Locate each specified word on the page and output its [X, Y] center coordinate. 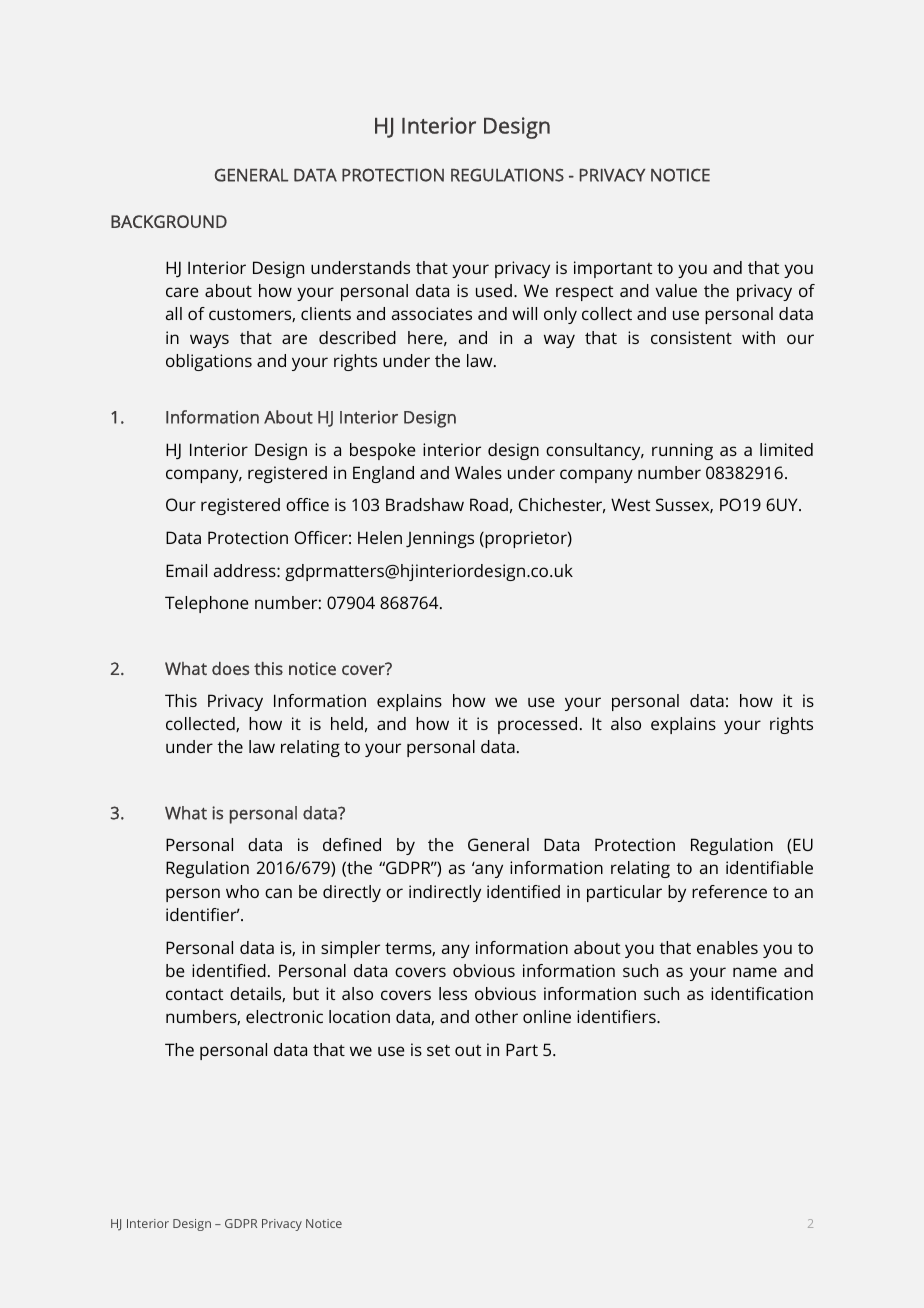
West [630, 504]
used [494, 290]
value [676, 290]
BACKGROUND [169, 221]
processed [537, 725]
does [230, 668]
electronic [284, 1016]
